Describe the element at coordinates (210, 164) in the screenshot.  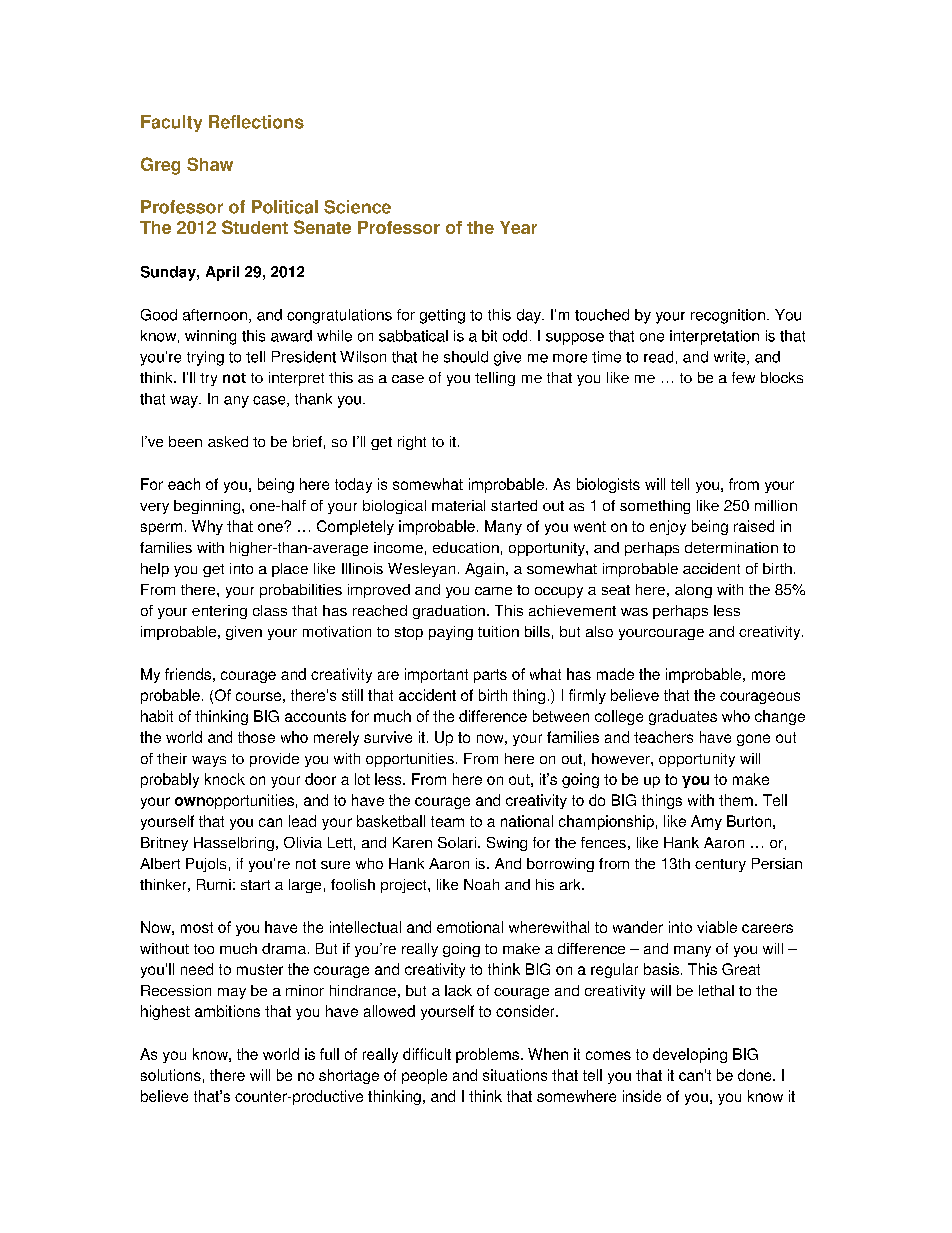
I see `Shaw` at that location.
